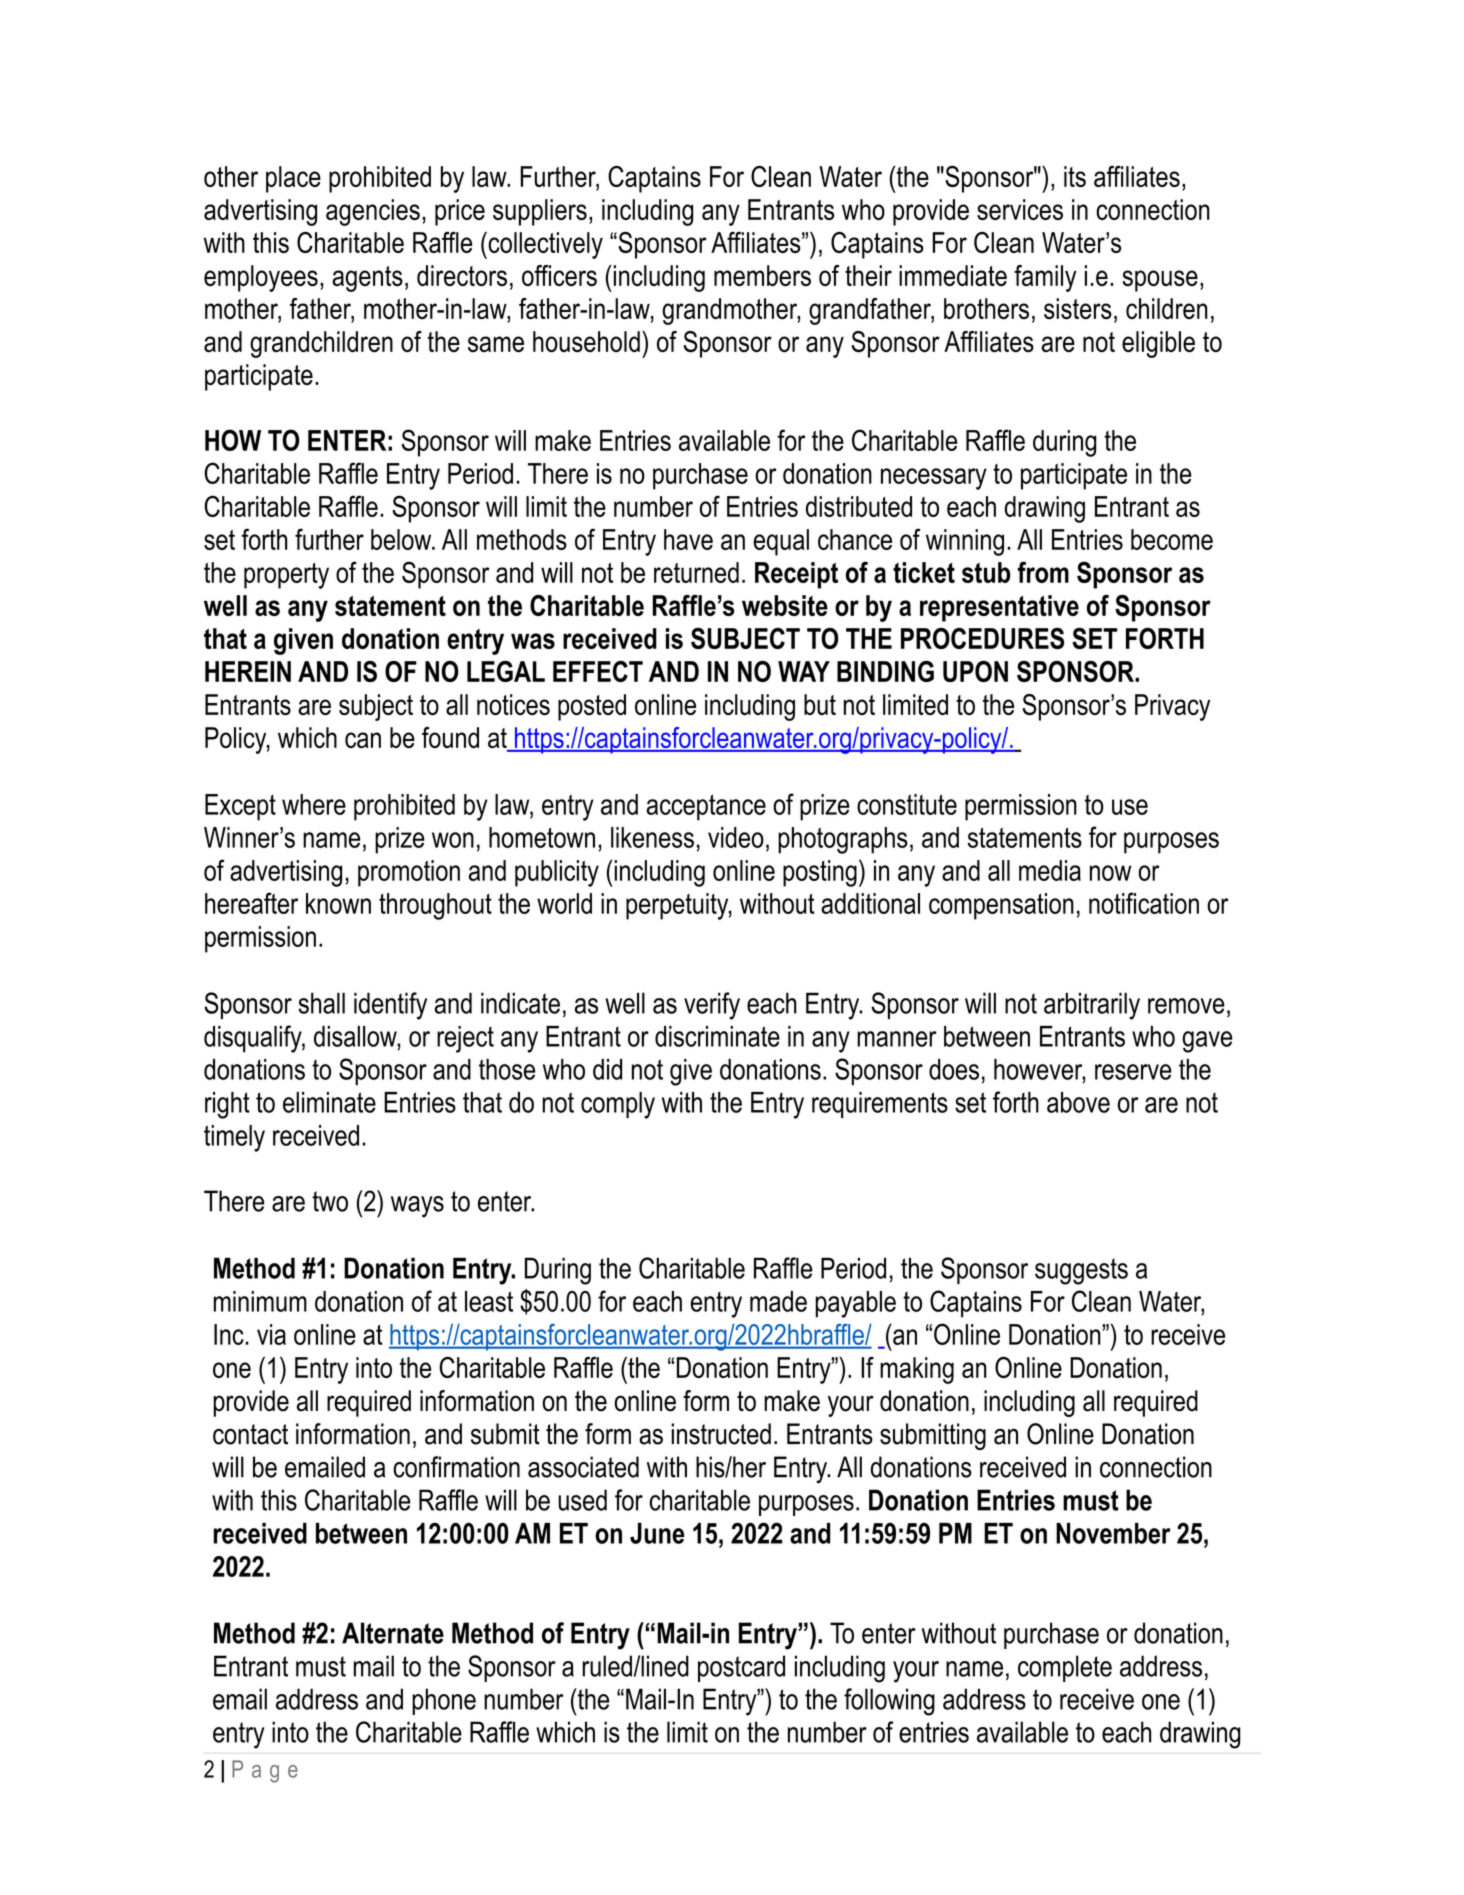 The width and height of the screenshot is (1464, 1895). I want to click on two, so click(330, 1201).
